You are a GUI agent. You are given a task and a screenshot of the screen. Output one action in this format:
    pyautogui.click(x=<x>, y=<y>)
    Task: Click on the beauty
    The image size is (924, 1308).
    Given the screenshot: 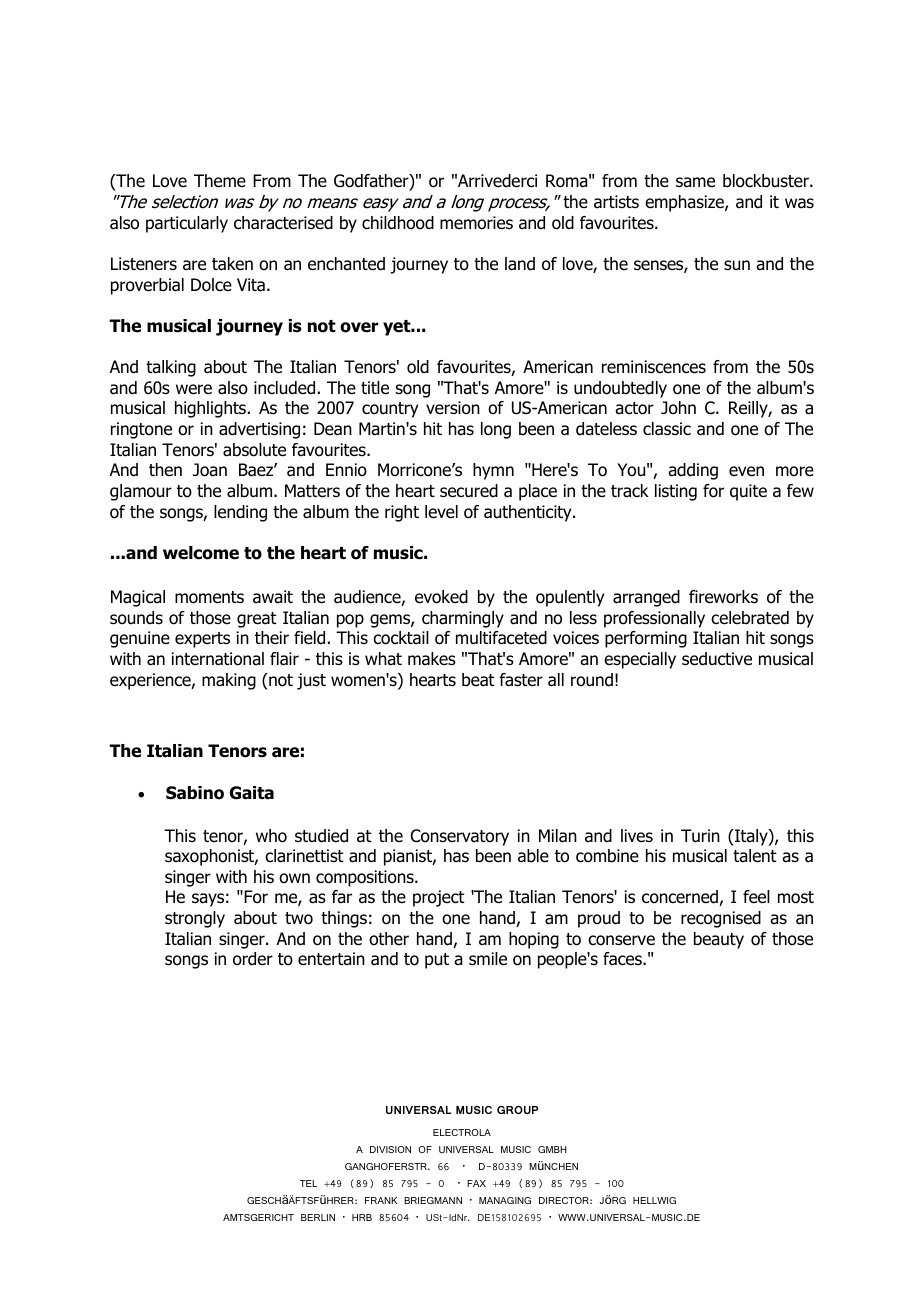 What is the action you would take?
    pyautogui.click(x=719, y=940)
